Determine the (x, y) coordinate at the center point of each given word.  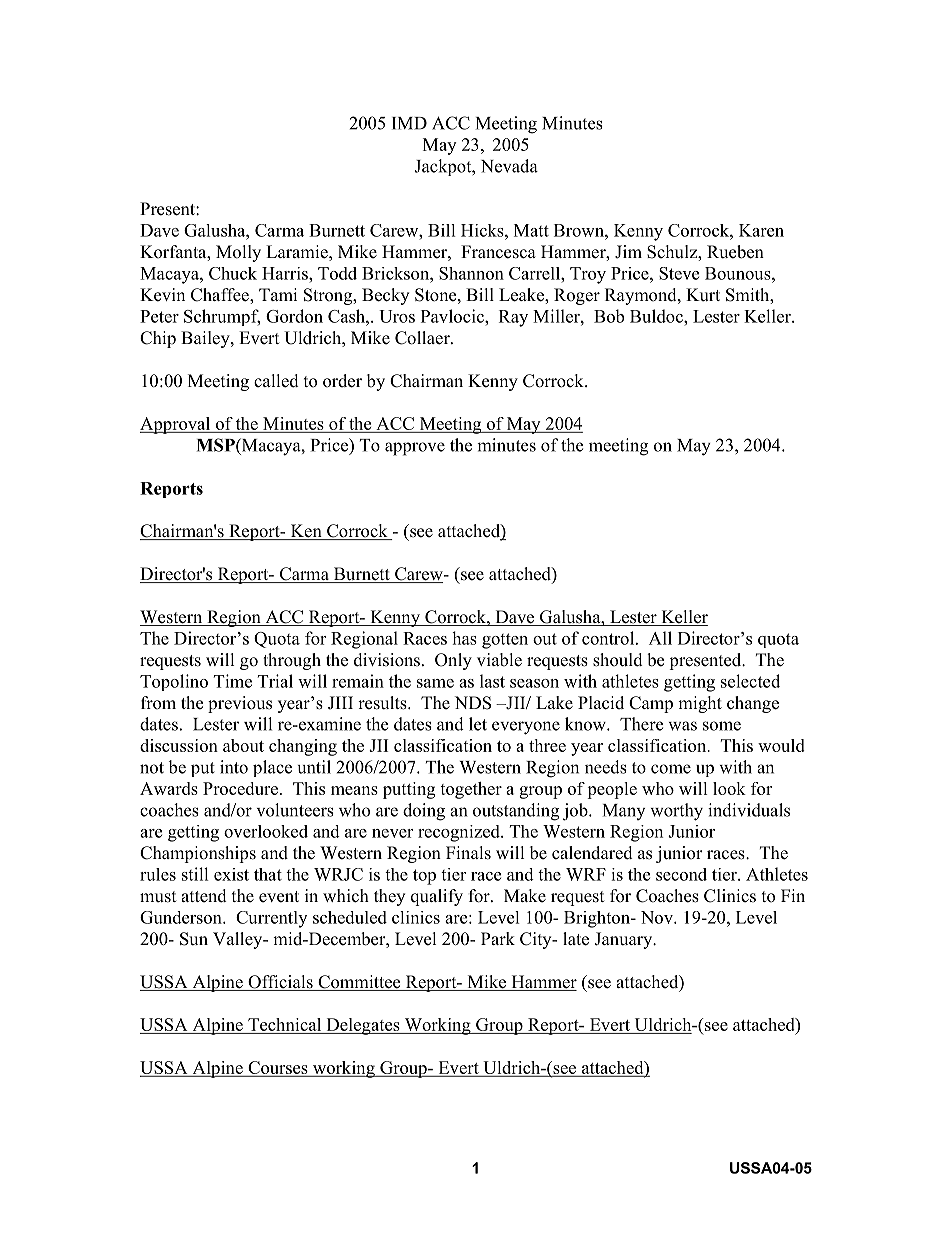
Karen (761, 230)
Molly (238, 253)
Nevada (509, 166)
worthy (676, 812)
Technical (285, 1026)
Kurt (703, 294)
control (609, 638)
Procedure (240, 788)
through (292, 661)
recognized (460, 833)
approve (415, 449)
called (276, 381)
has (464, 638)
